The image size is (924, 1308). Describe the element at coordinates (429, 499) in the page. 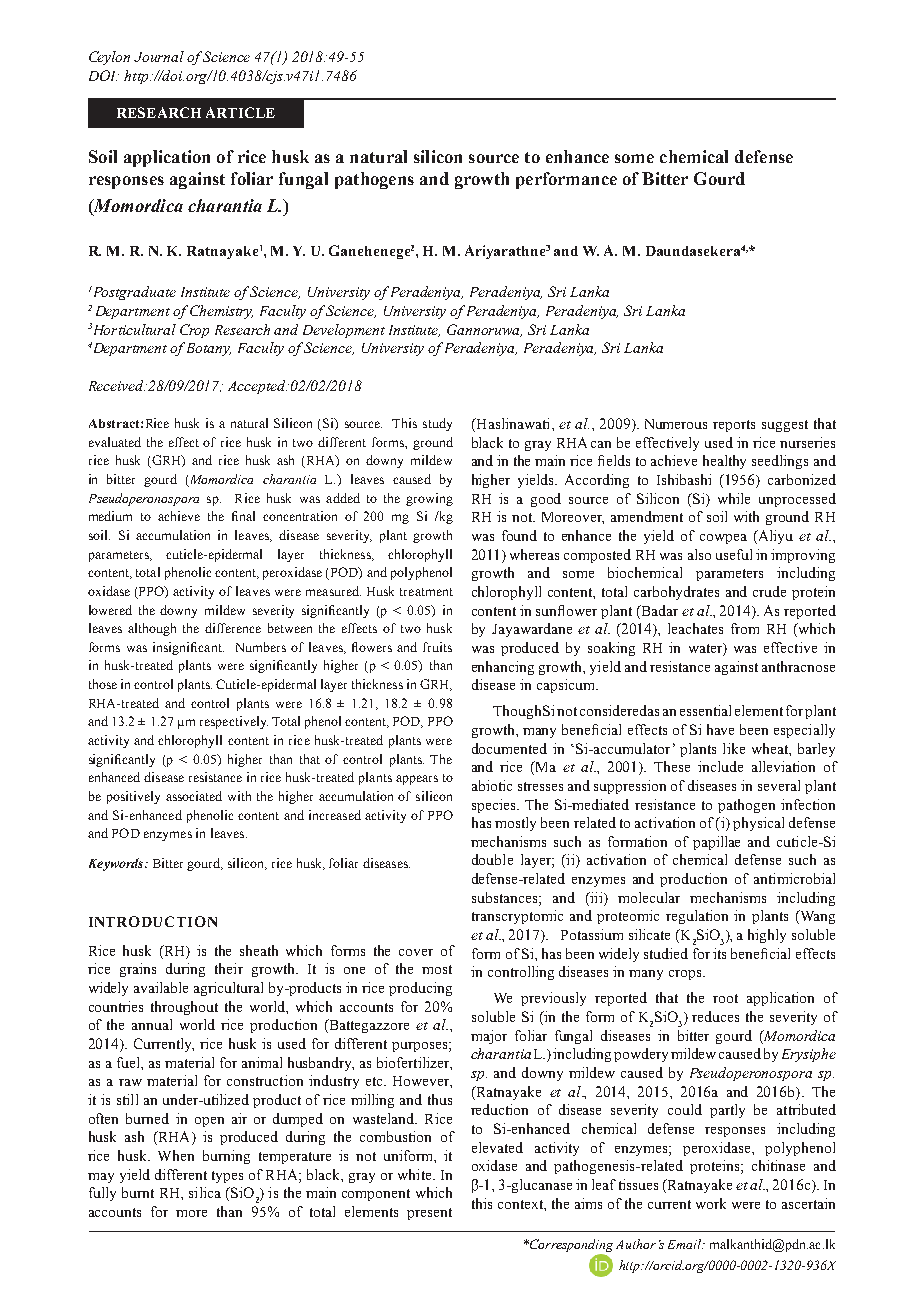

I see `growing` at that location.
